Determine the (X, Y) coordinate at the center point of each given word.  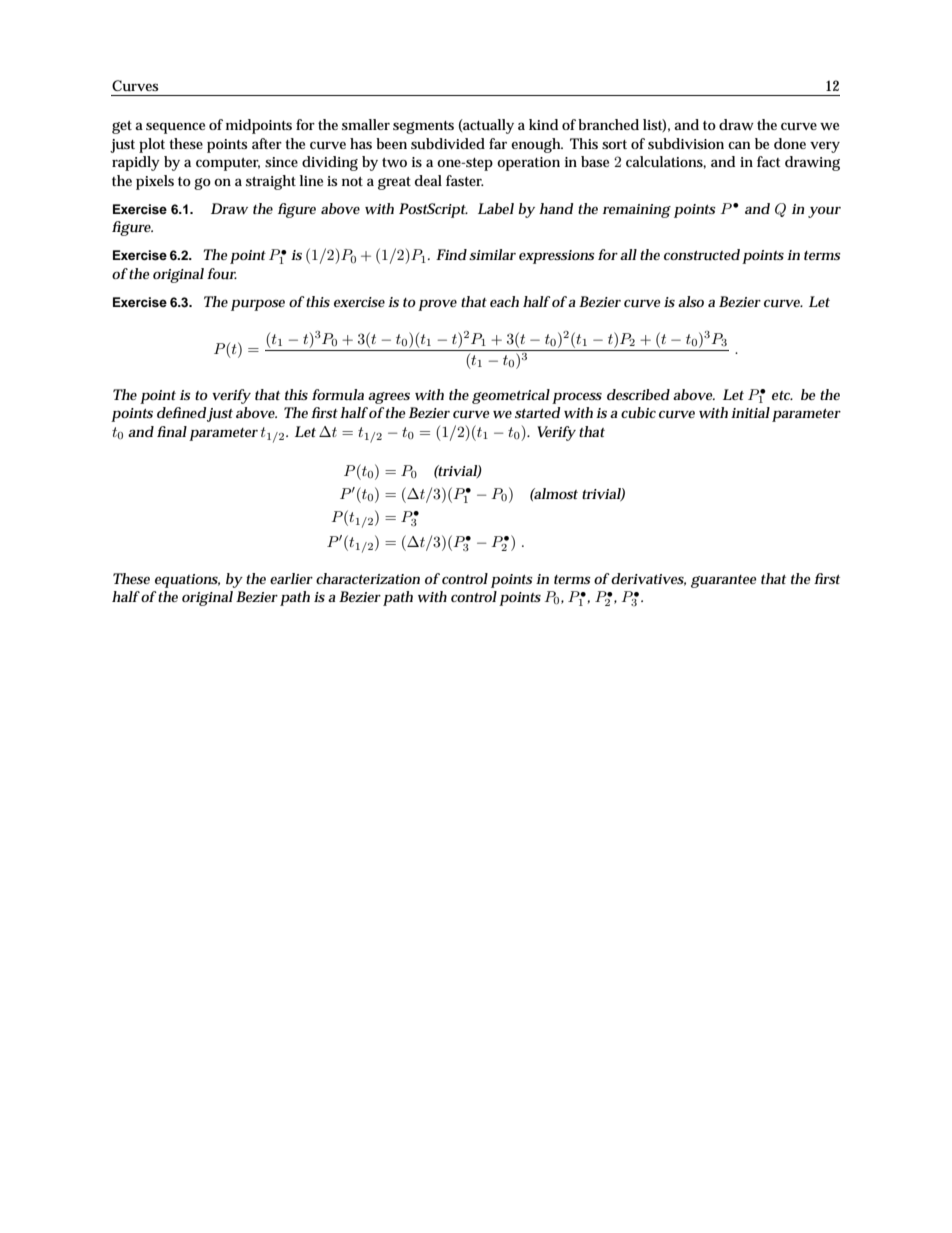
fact (768, 161)
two (394, 162)
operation (528, 164)
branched (608, 124)
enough (537, 145)
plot (152, 145)
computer (228, 164)
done (790, 143)
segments (423, 127)
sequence (175, 128)
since (281, 162)
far (498, 143)
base (595, 161)
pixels (155, 182)
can (739, 145)
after (267, 143)
